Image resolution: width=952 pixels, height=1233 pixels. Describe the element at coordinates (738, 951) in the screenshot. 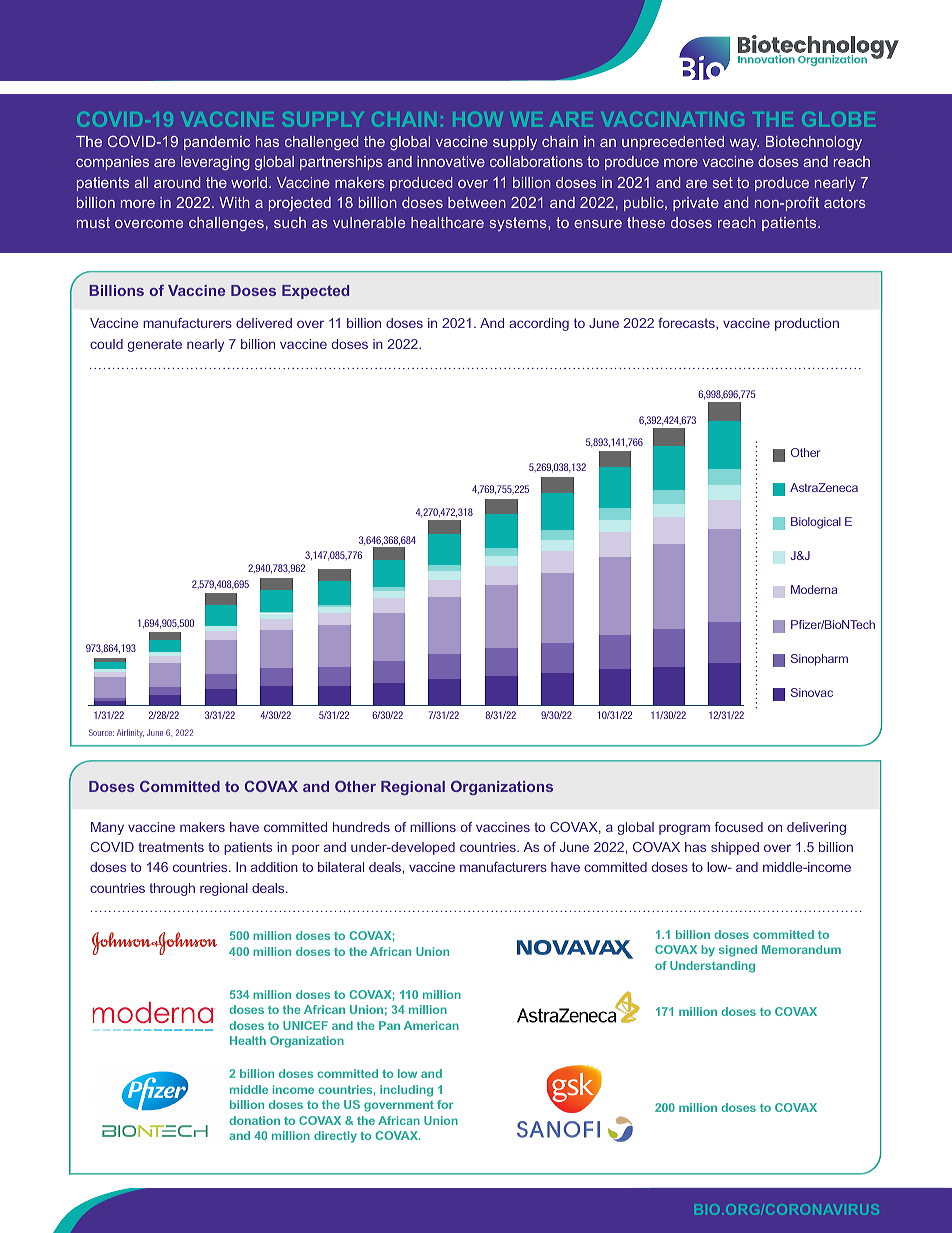

I see `signed` at that location.
